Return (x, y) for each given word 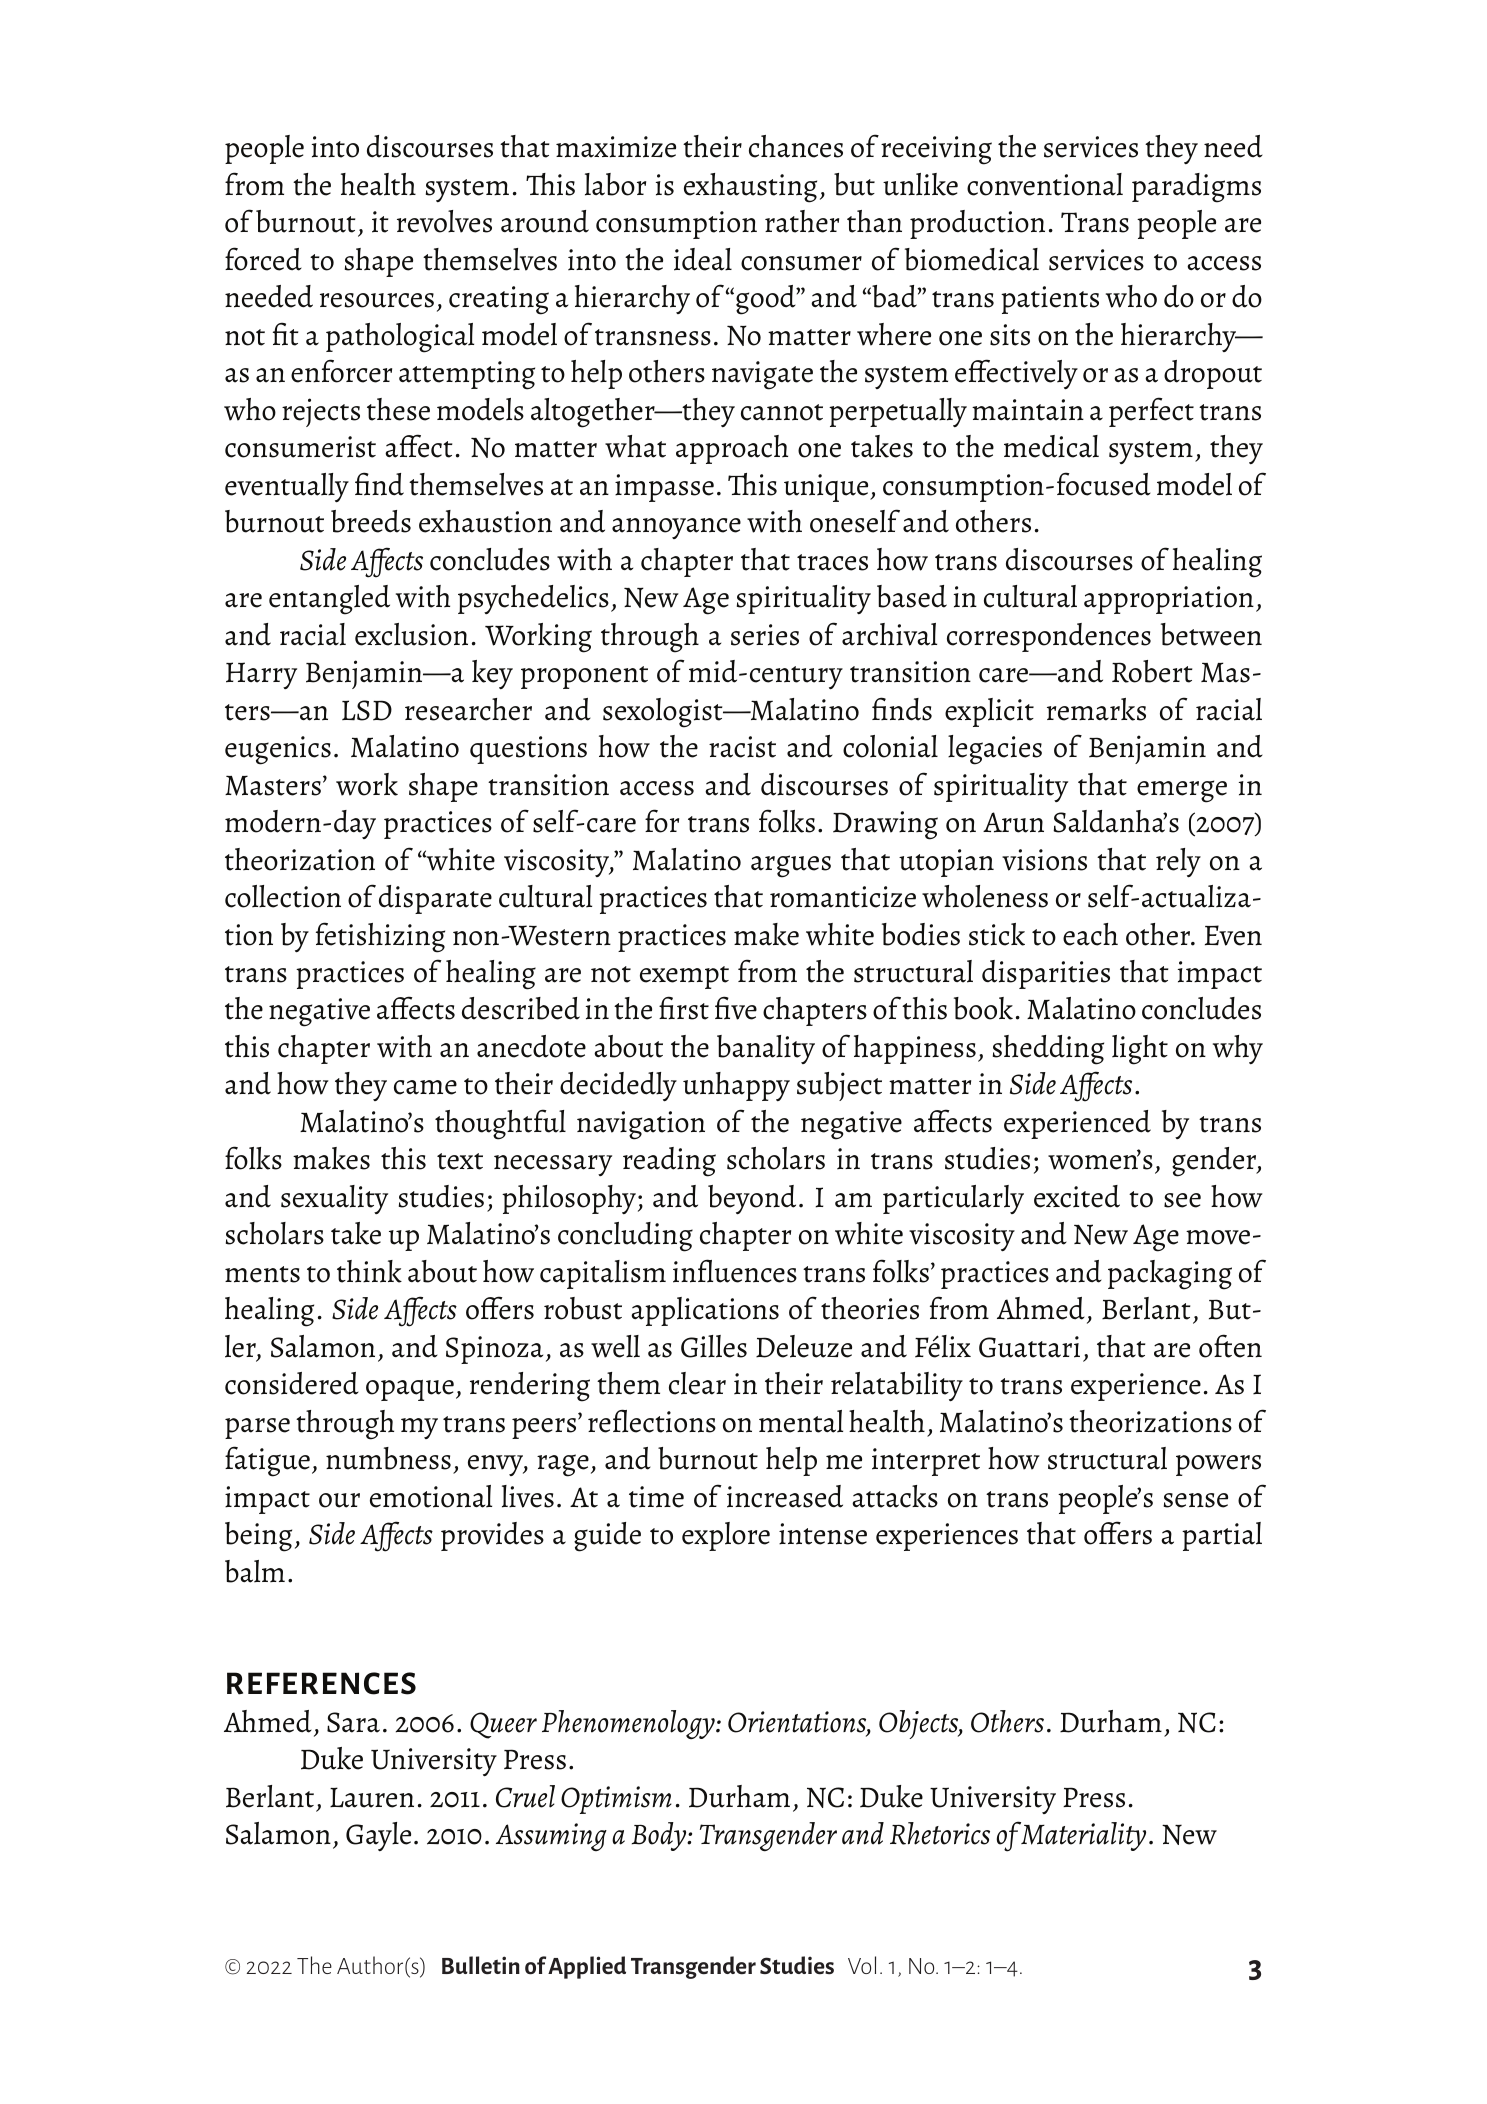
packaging (1170, 1275)
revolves (444, 221)
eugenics (278, 750)
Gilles (714, 1346)
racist (742, 747)
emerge (1182, 791)
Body (660, 1836)
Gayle (378, 1836)
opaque (410, 1390)
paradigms (1196, 188)
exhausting (750, 188)
